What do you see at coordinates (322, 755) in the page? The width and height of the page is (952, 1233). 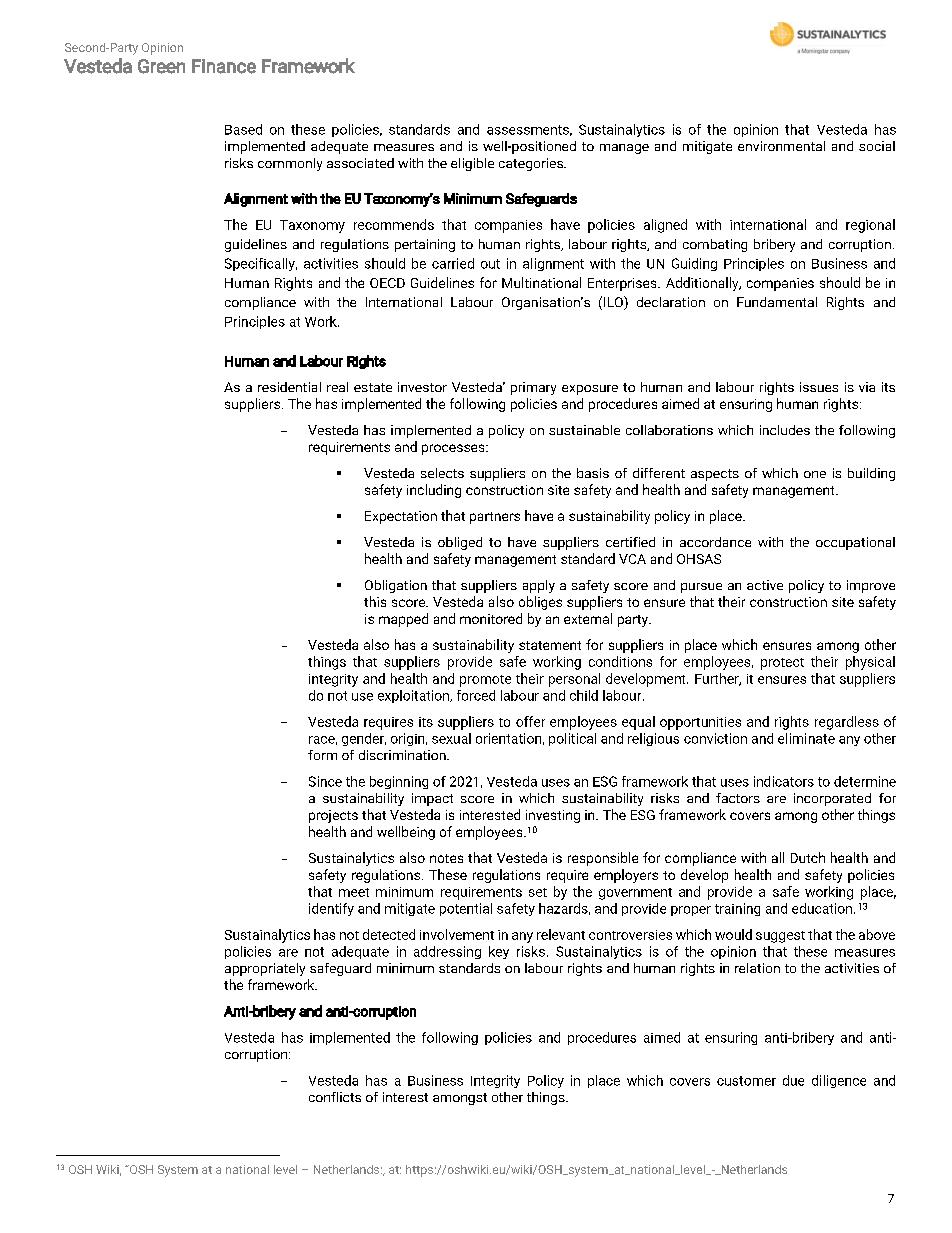 I see `form` at bounding box center [322, 755].
